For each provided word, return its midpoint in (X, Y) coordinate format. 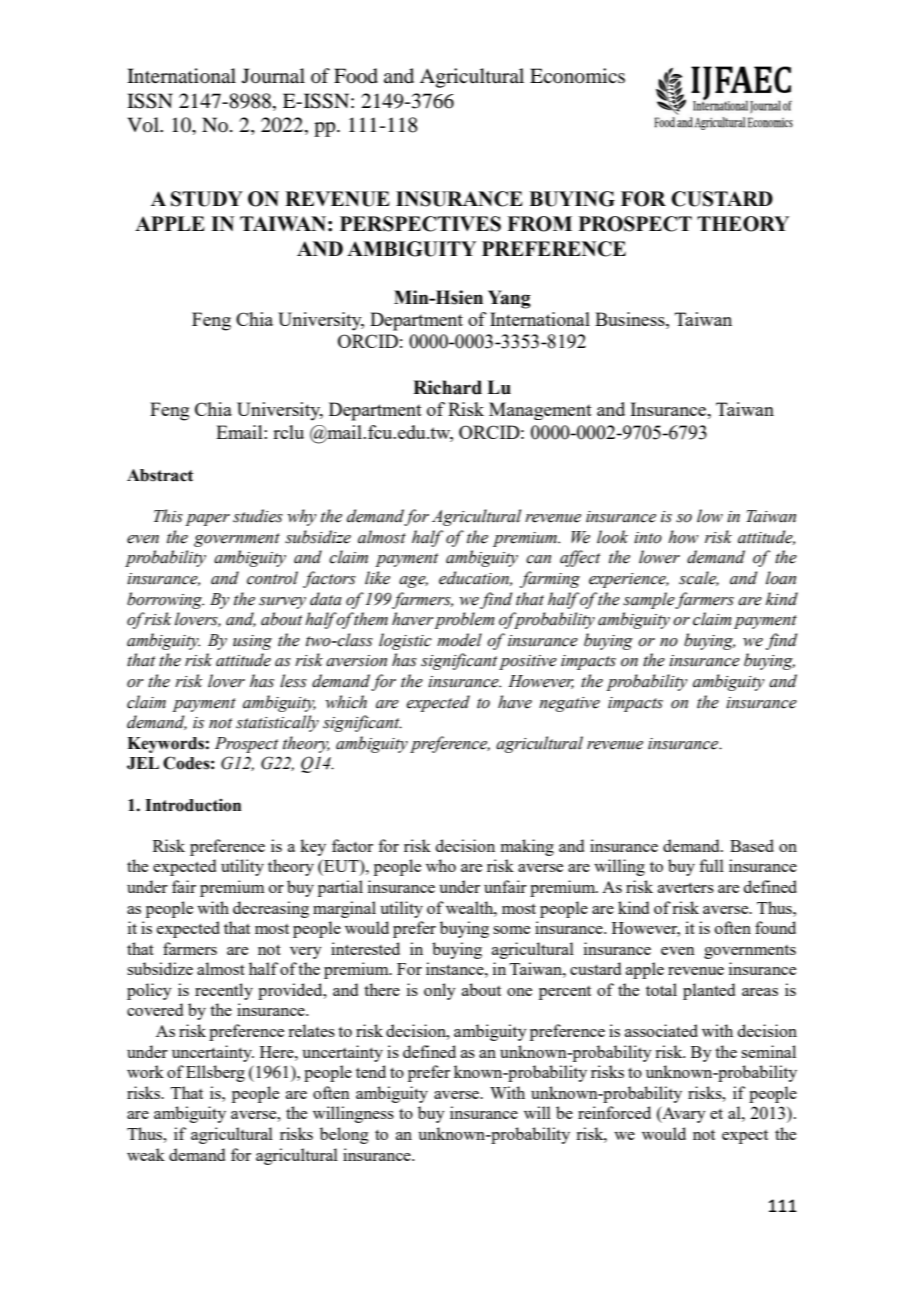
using (252, 642)
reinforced (614, 1112)
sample (649, 600)
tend (371, 1071)
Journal (273, 76)
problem (464, 620)
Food (356, 76)
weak (146, 1154)
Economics (577, 76)
